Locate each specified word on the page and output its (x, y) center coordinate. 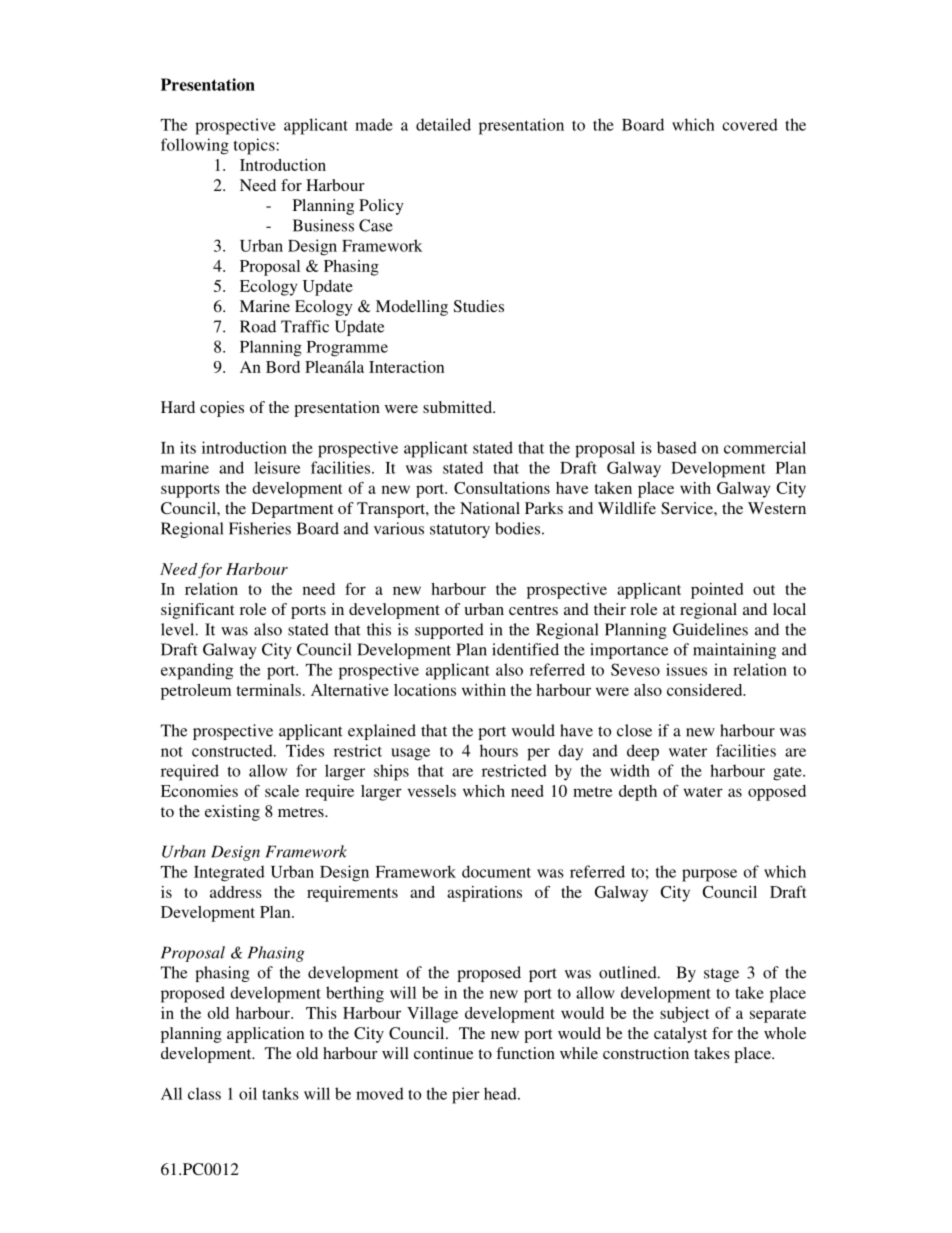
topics (255, 146)
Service (688, 508)
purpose (709, 875)
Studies (479, 306)
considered (706, 690)
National (490, 508)
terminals (269, 690)
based (677, 447)
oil (248, 1093)
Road (258, 326)
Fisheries (260, 528)
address (236, 892)
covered (750, 124)
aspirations (484, 894)
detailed (443, 124)
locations (425, 690)
